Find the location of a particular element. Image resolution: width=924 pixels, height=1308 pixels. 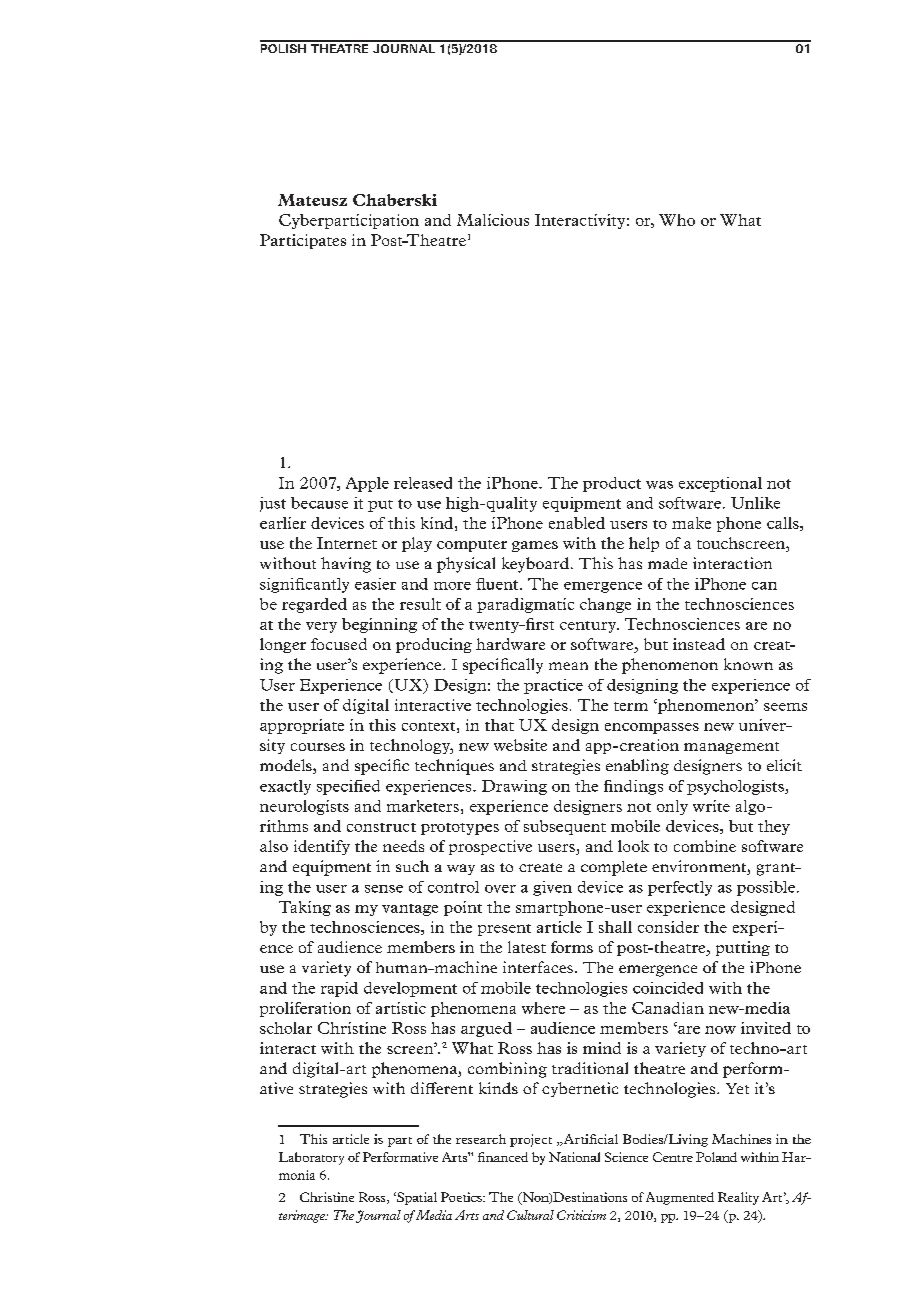

specified is located at coordinates (348, 787).
